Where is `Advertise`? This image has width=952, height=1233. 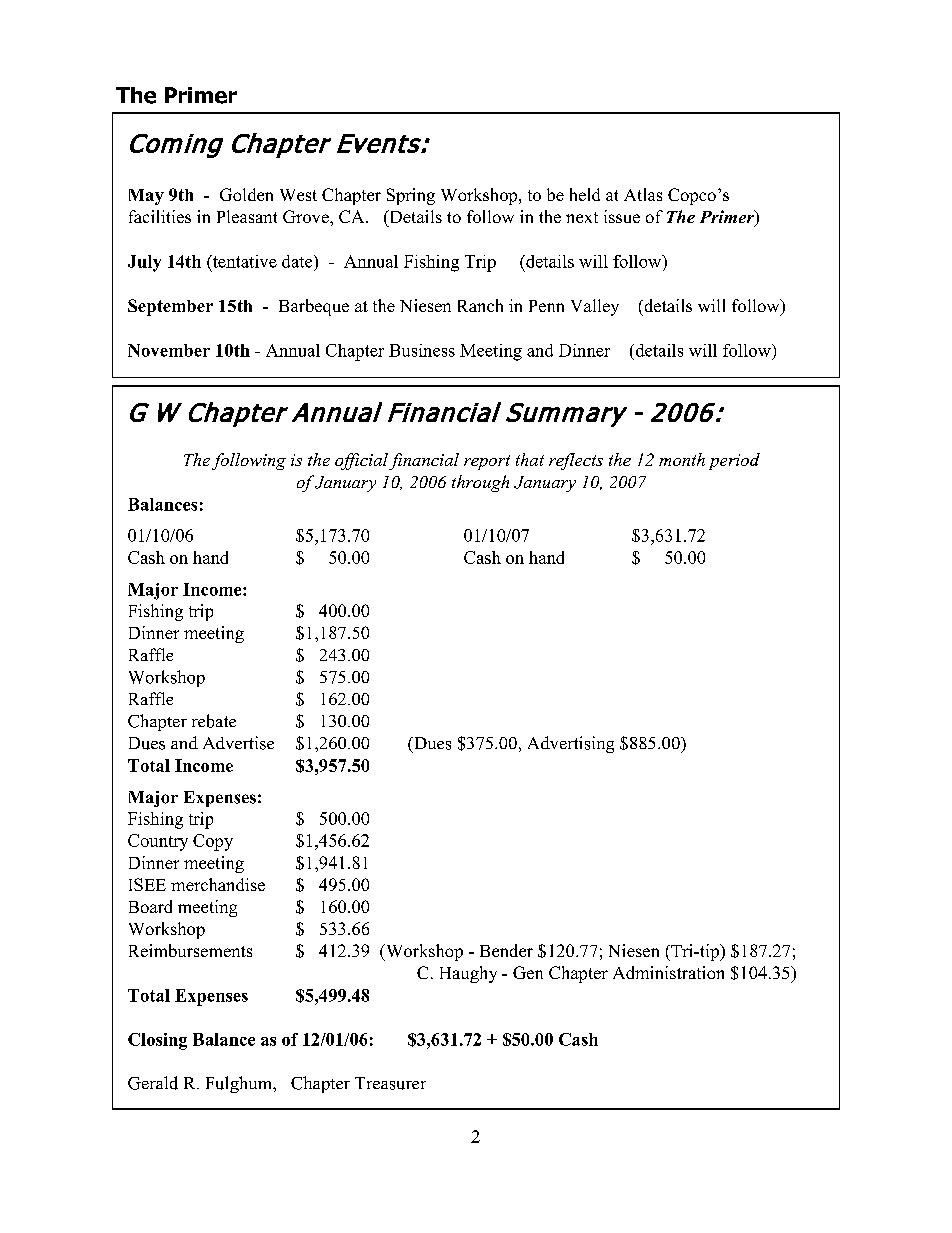 Advertise is located at coordinates (238, 743).
